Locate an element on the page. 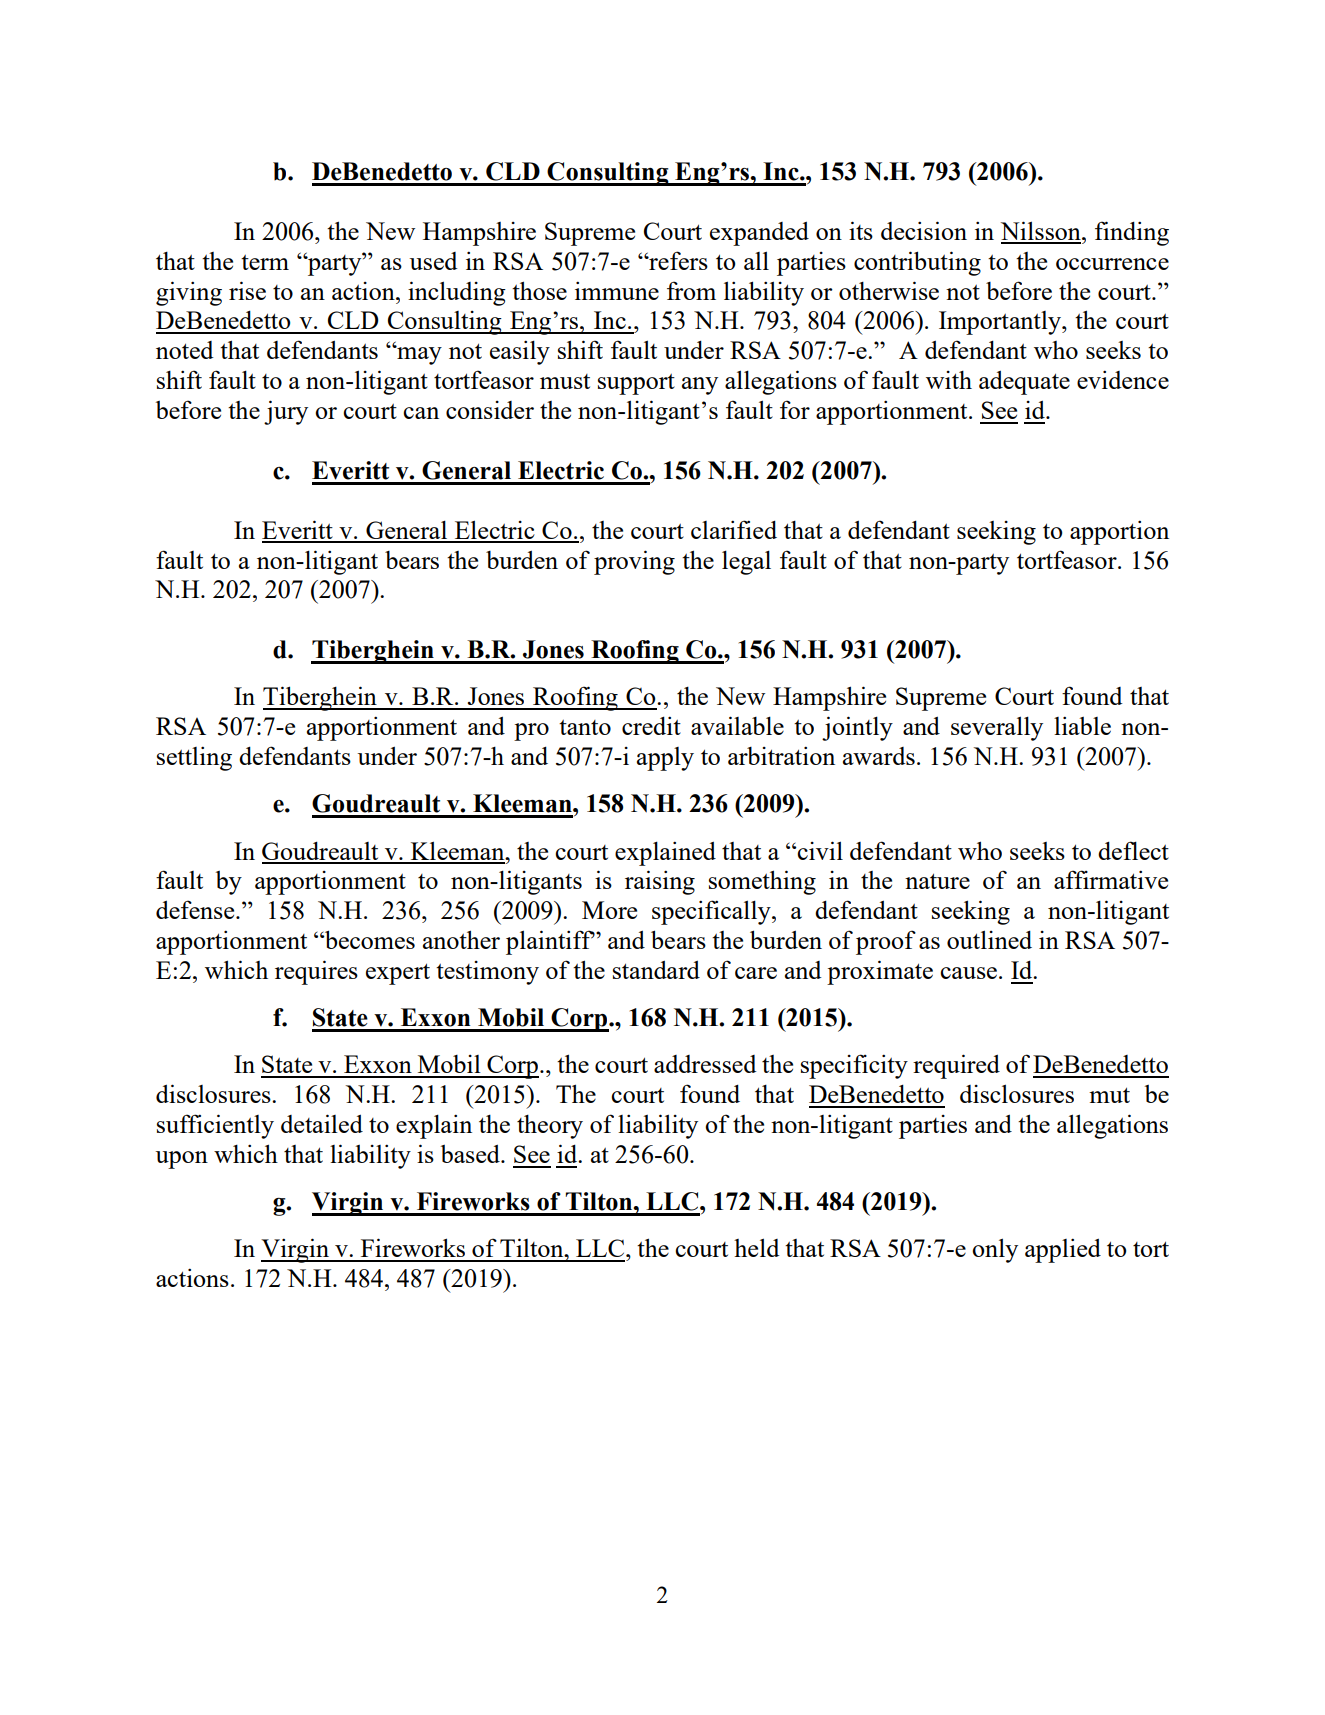  upon is located at coordinates (181, 1160).
